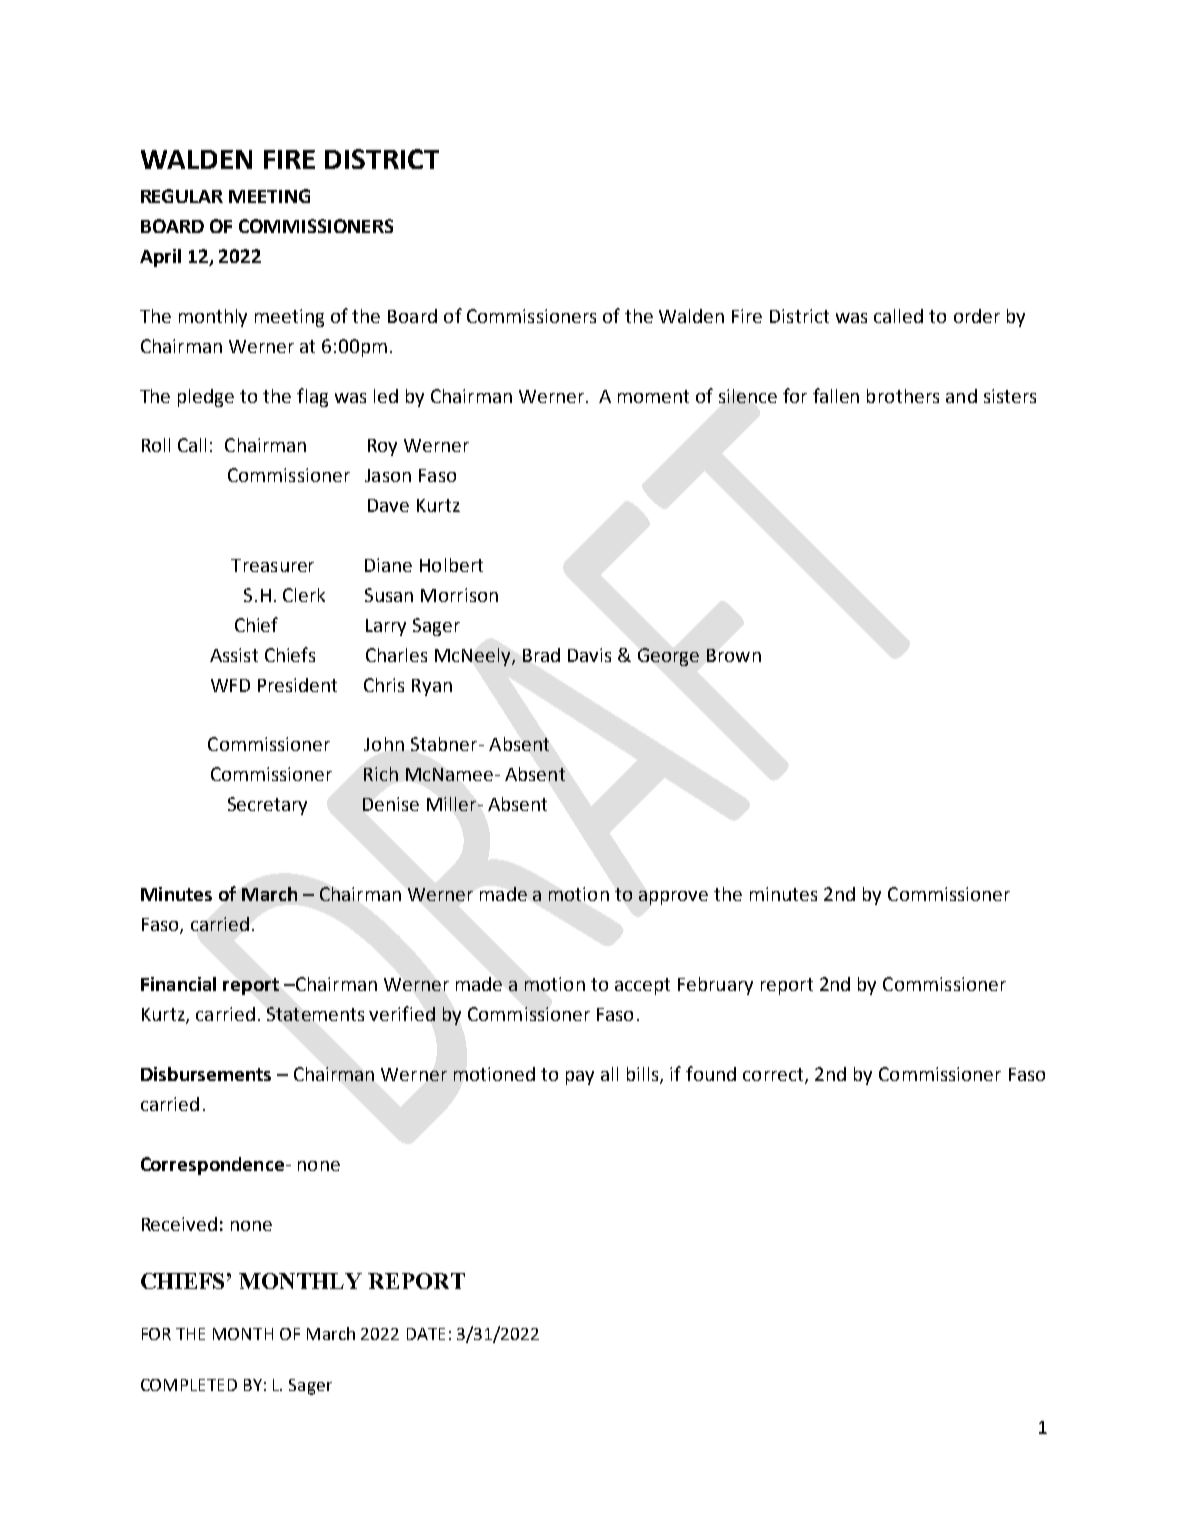 The image size is (1187, 1536). I want to click on COMPLETED, so click(189, 1385).
